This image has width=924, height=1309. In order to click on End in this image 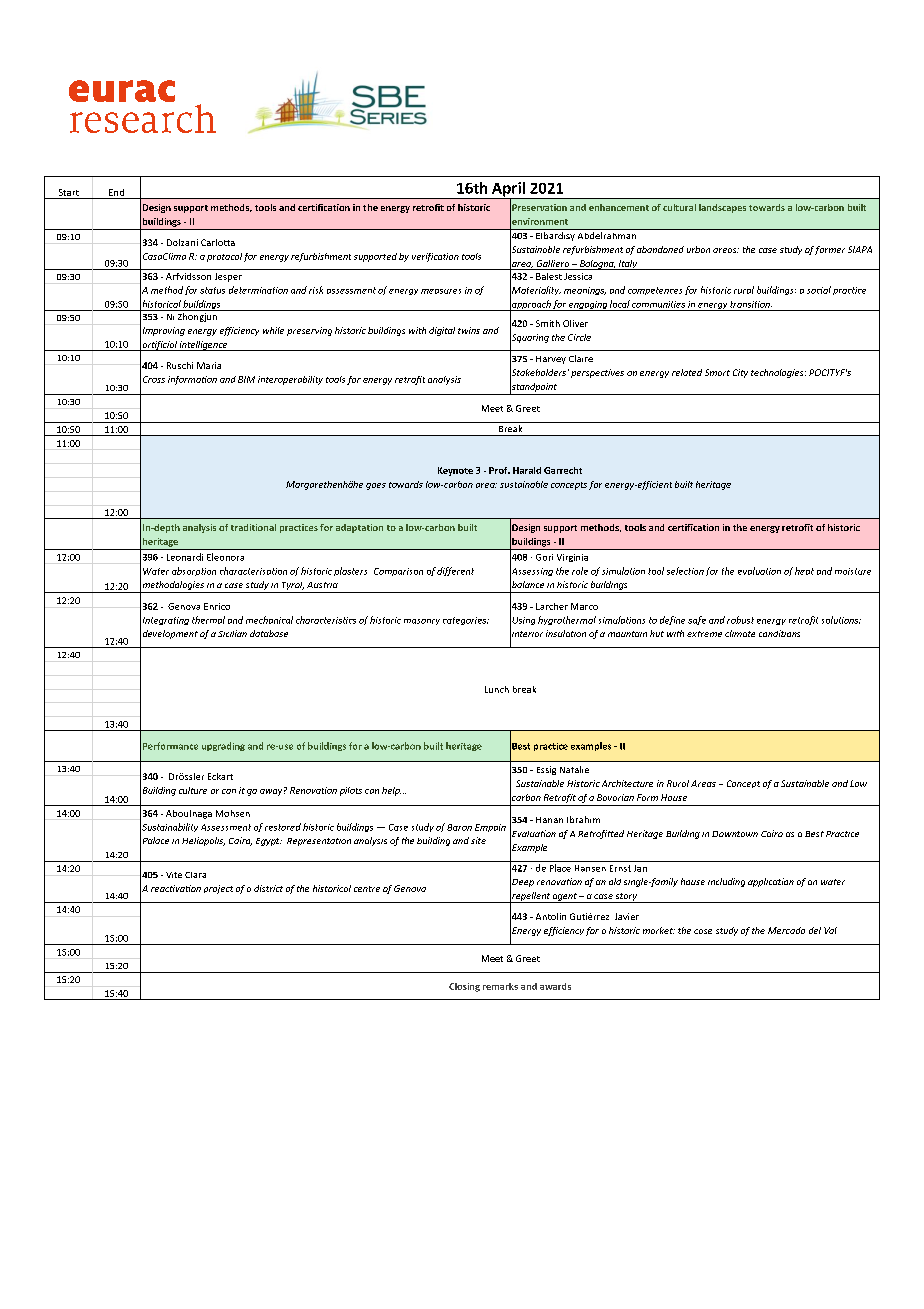, I will do `click(116, 192)`.
